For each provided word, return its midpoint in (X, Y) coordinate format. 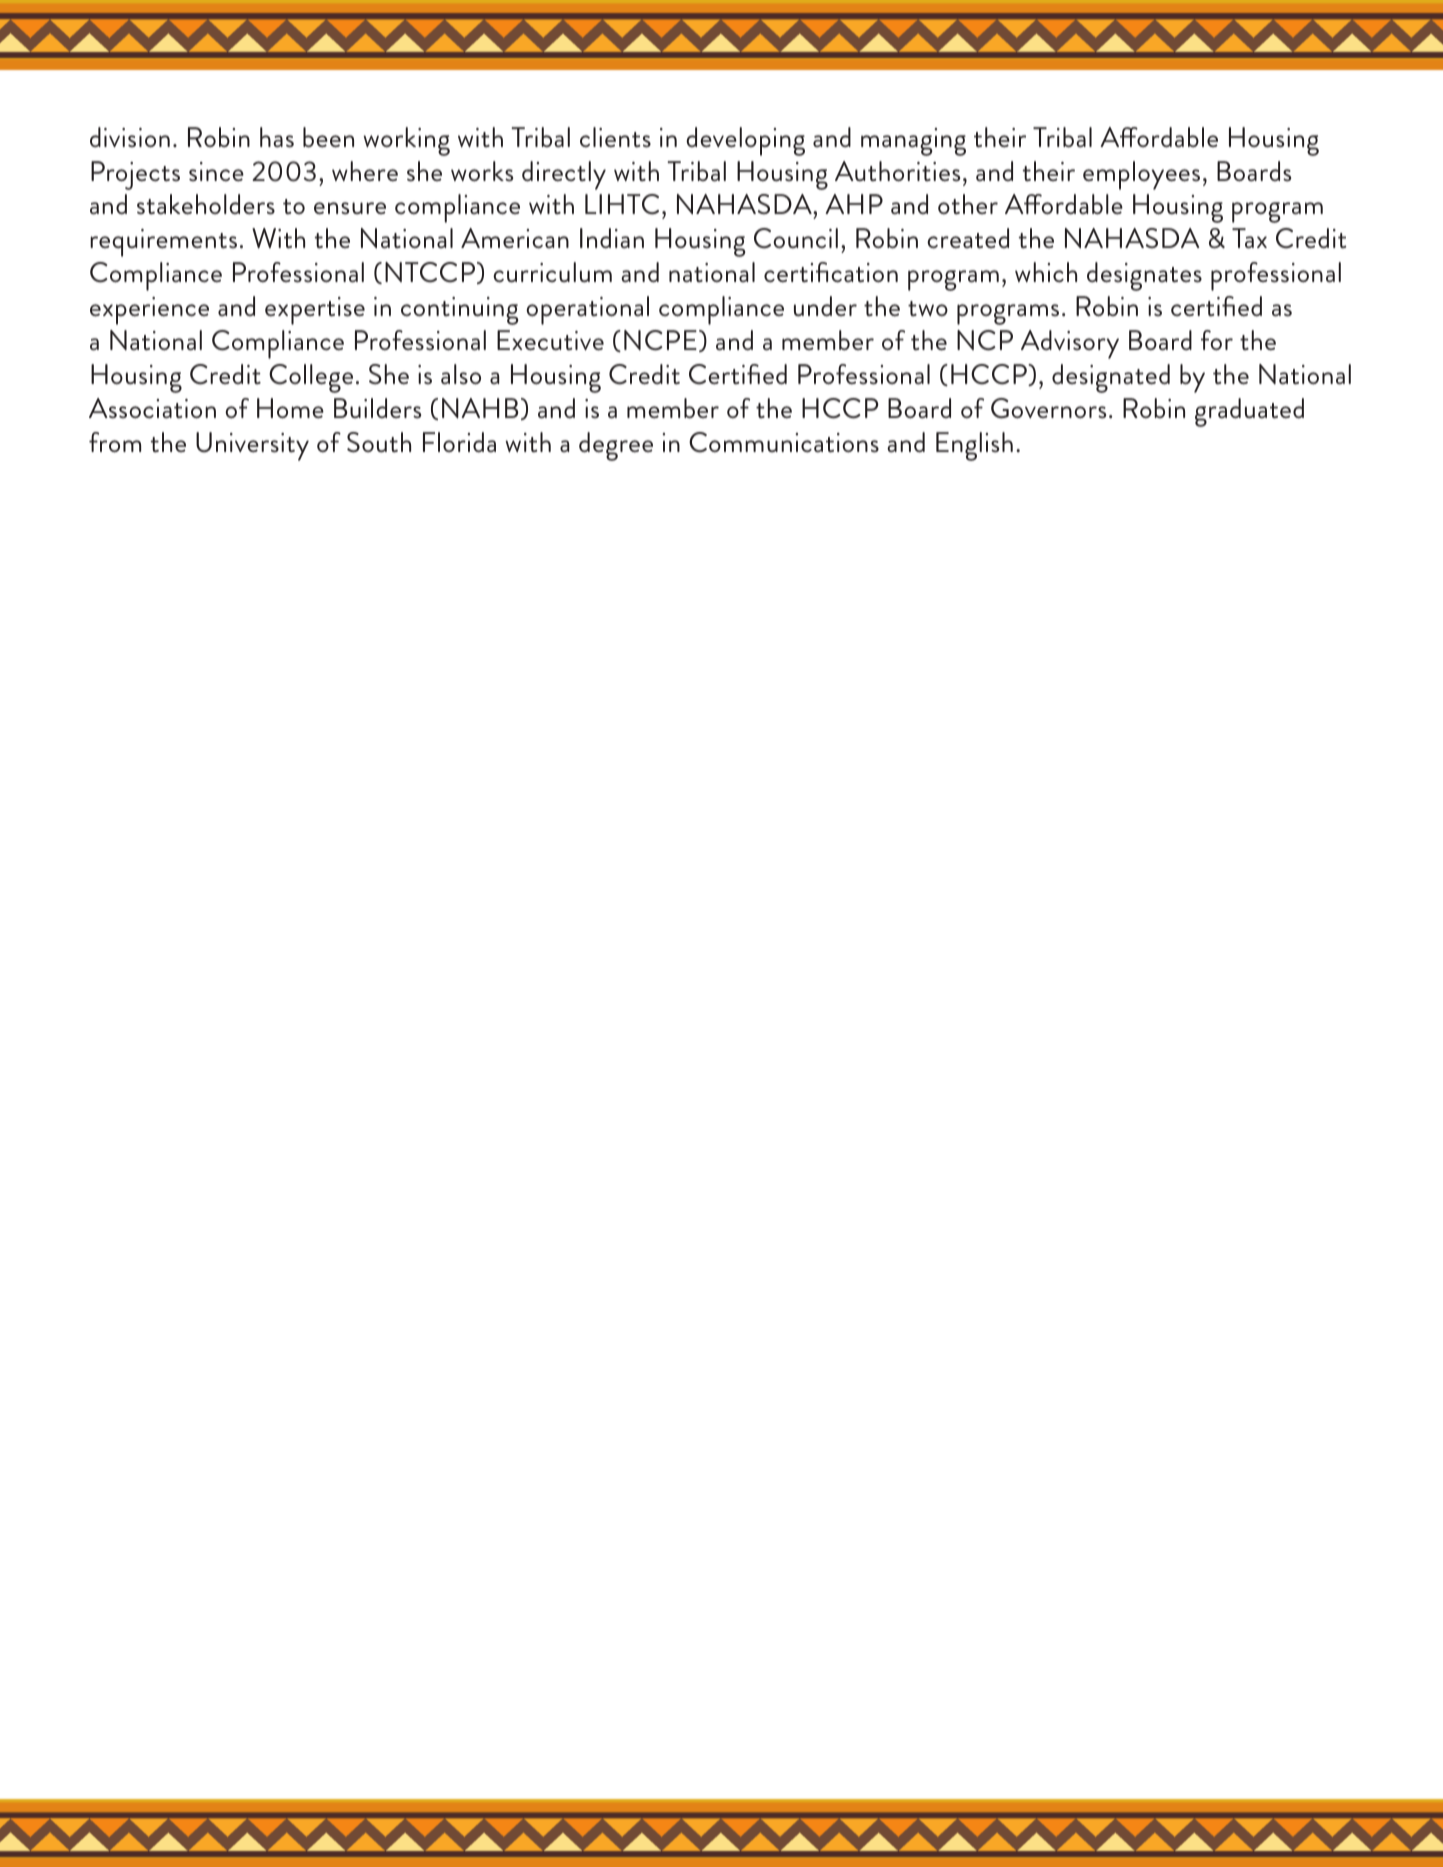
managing (913, 142)
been (328, 137)
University (252, 446)
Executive (550, 340)
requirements (163, 243)
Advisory (1070, 344)
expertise (315, 311)
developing (745, 141)
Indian (612, 238)
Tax (1249, 238)
